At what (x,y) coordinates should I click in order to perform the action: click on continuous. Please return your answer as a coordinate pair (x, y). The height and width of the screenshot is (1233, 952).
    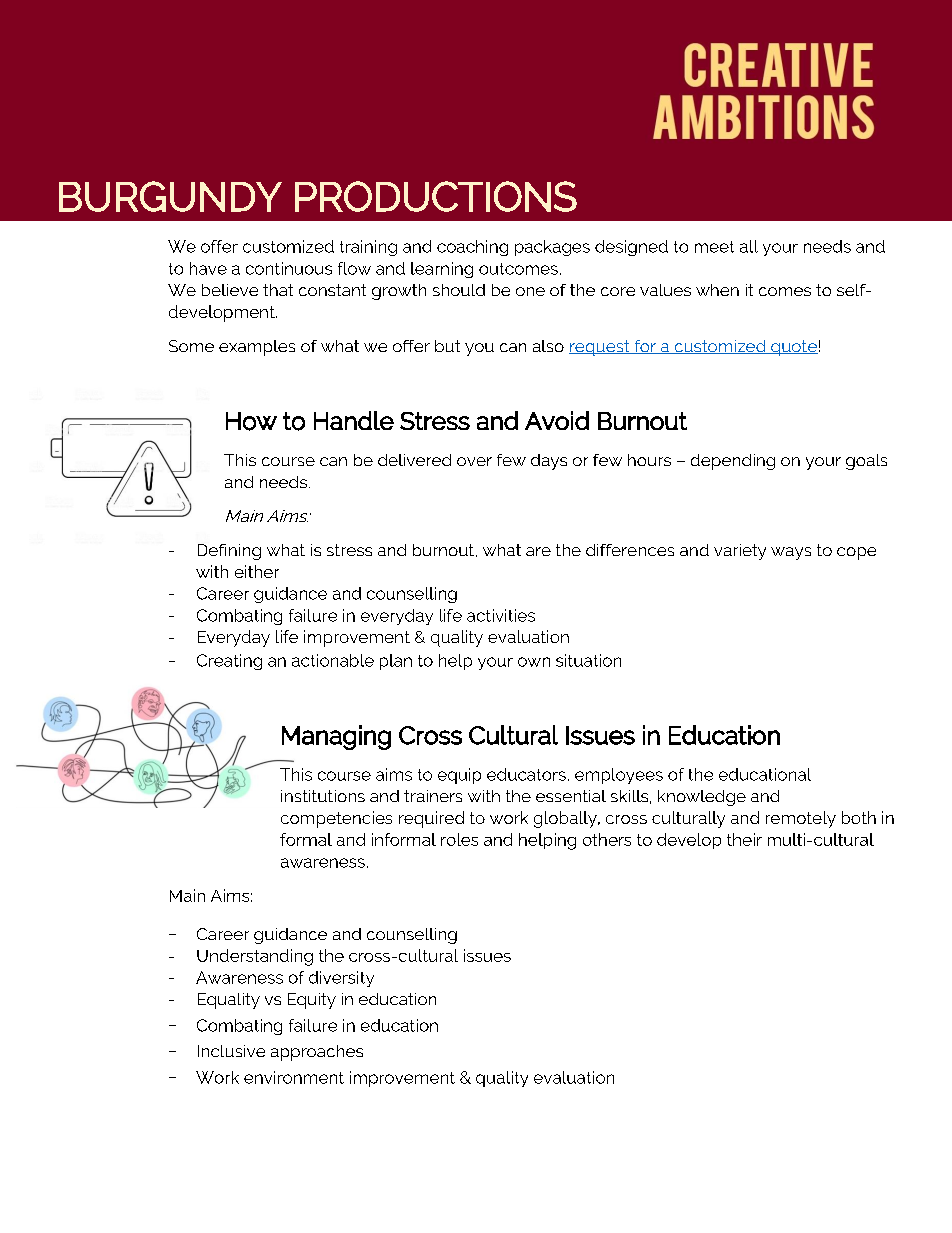
    Looking at the image, I should click on (289, 268).
